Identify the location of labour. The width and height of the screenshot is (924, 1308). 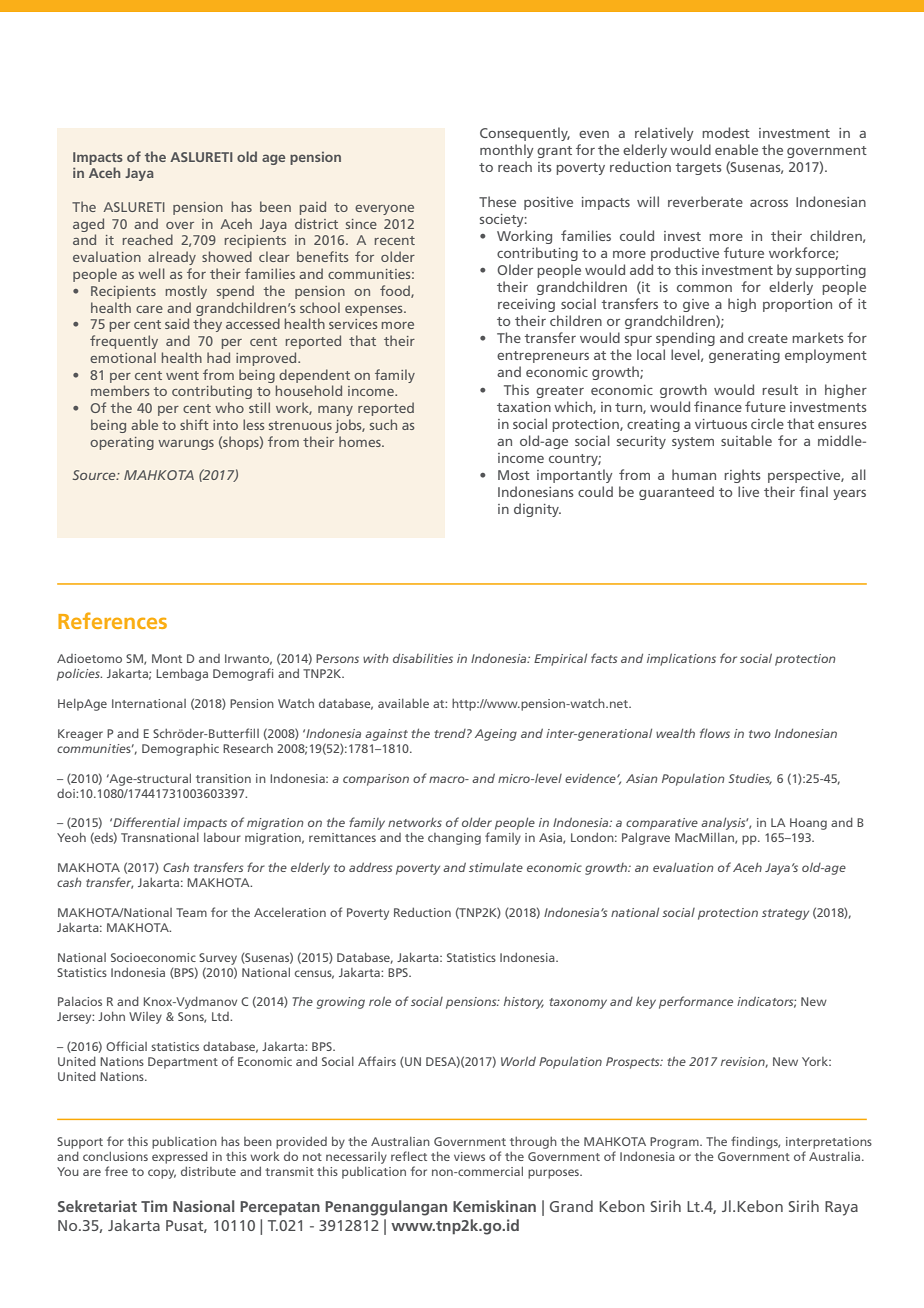
(222, 837).
